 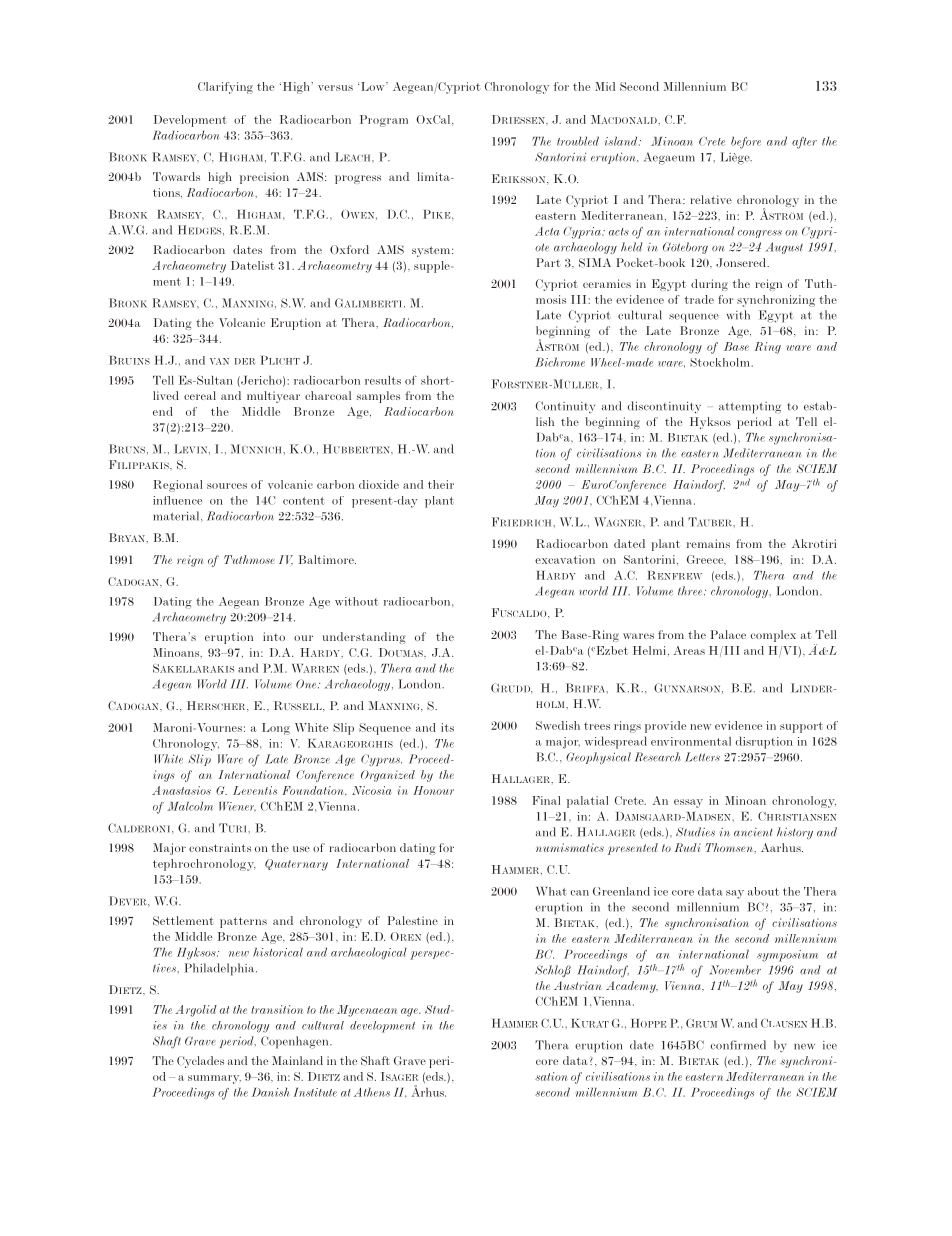 I want to click on into, so click(x=274, y=636).
